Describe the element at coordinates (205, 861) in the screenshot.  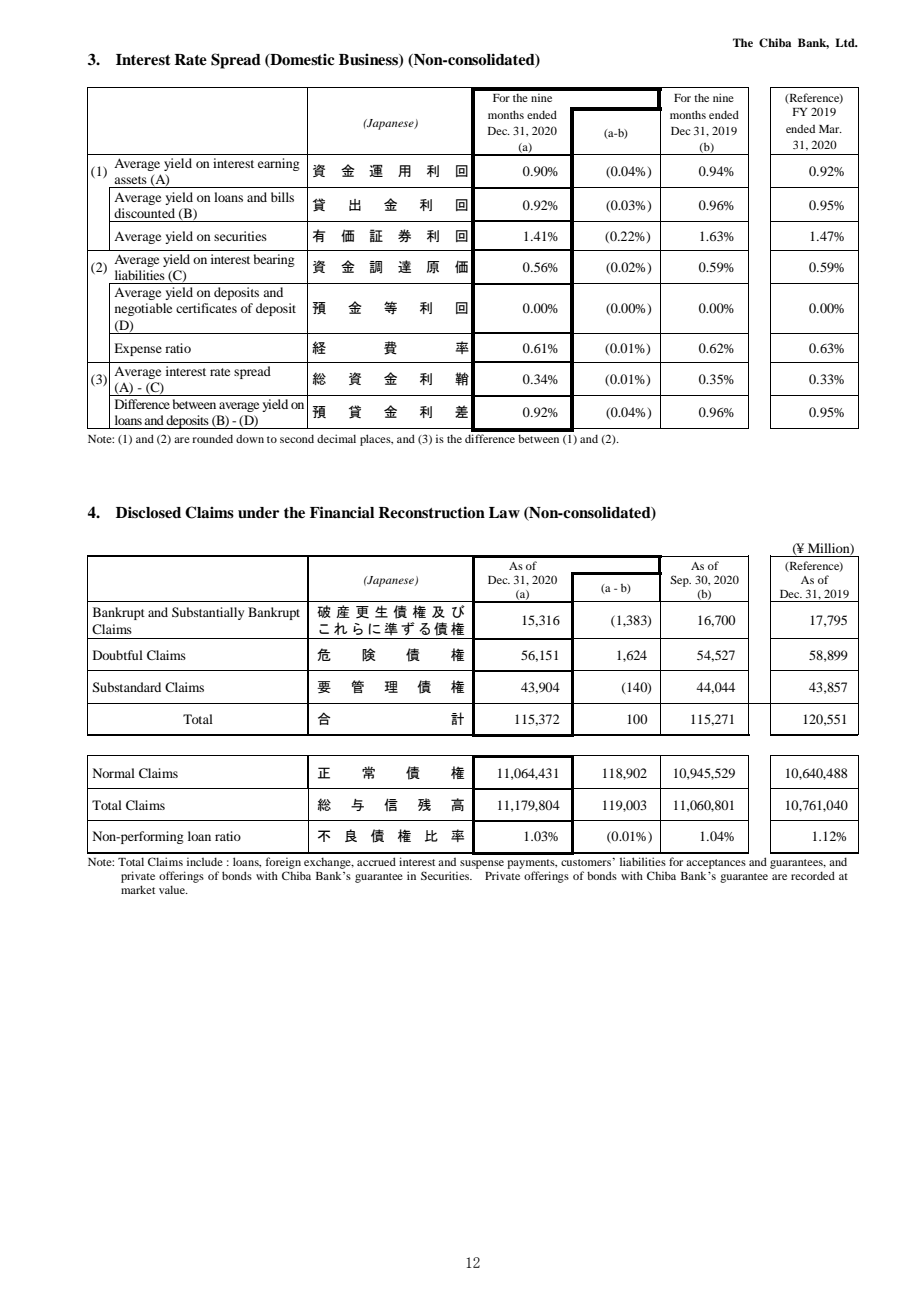
I see `include` at that location.
